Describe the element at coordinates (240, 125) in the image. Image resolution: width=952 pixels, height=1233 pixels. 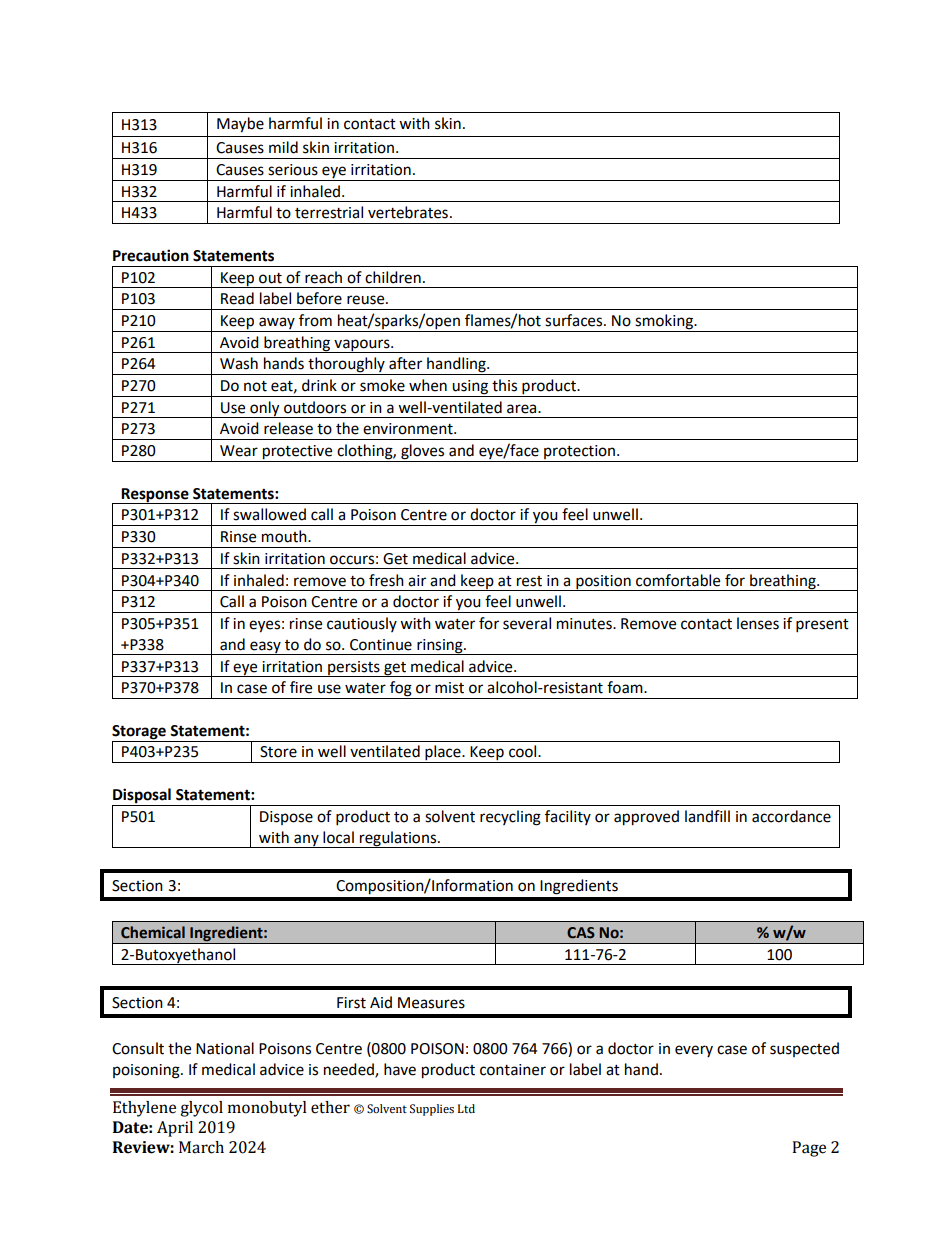
I see `Maybe` at that location.
